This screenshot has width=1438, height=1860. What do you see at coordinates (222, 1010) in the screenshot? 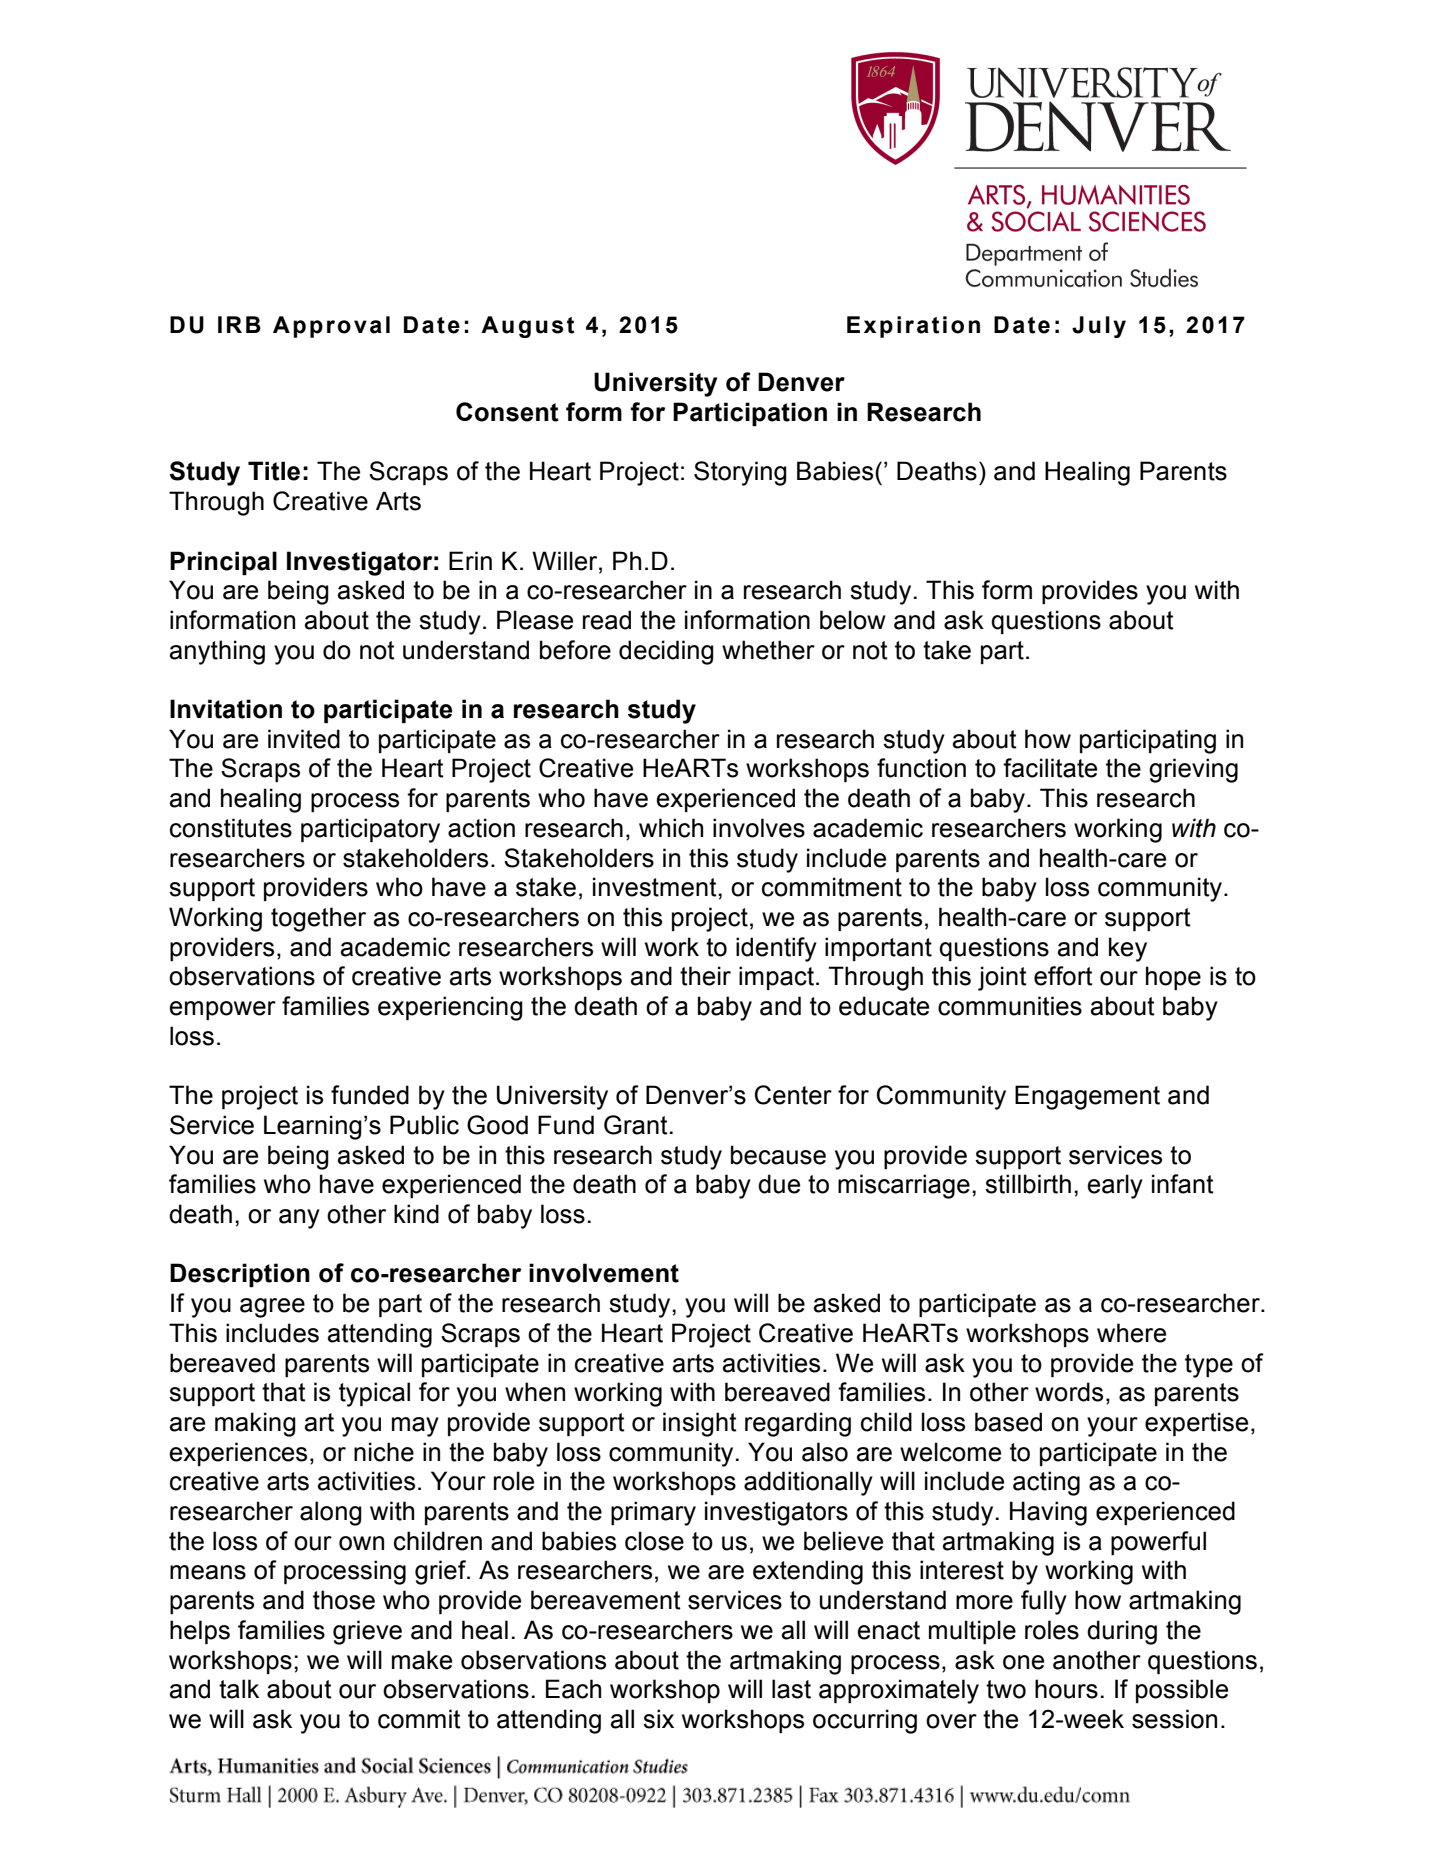
I see `empower` at bounding box center [222, 1010].
